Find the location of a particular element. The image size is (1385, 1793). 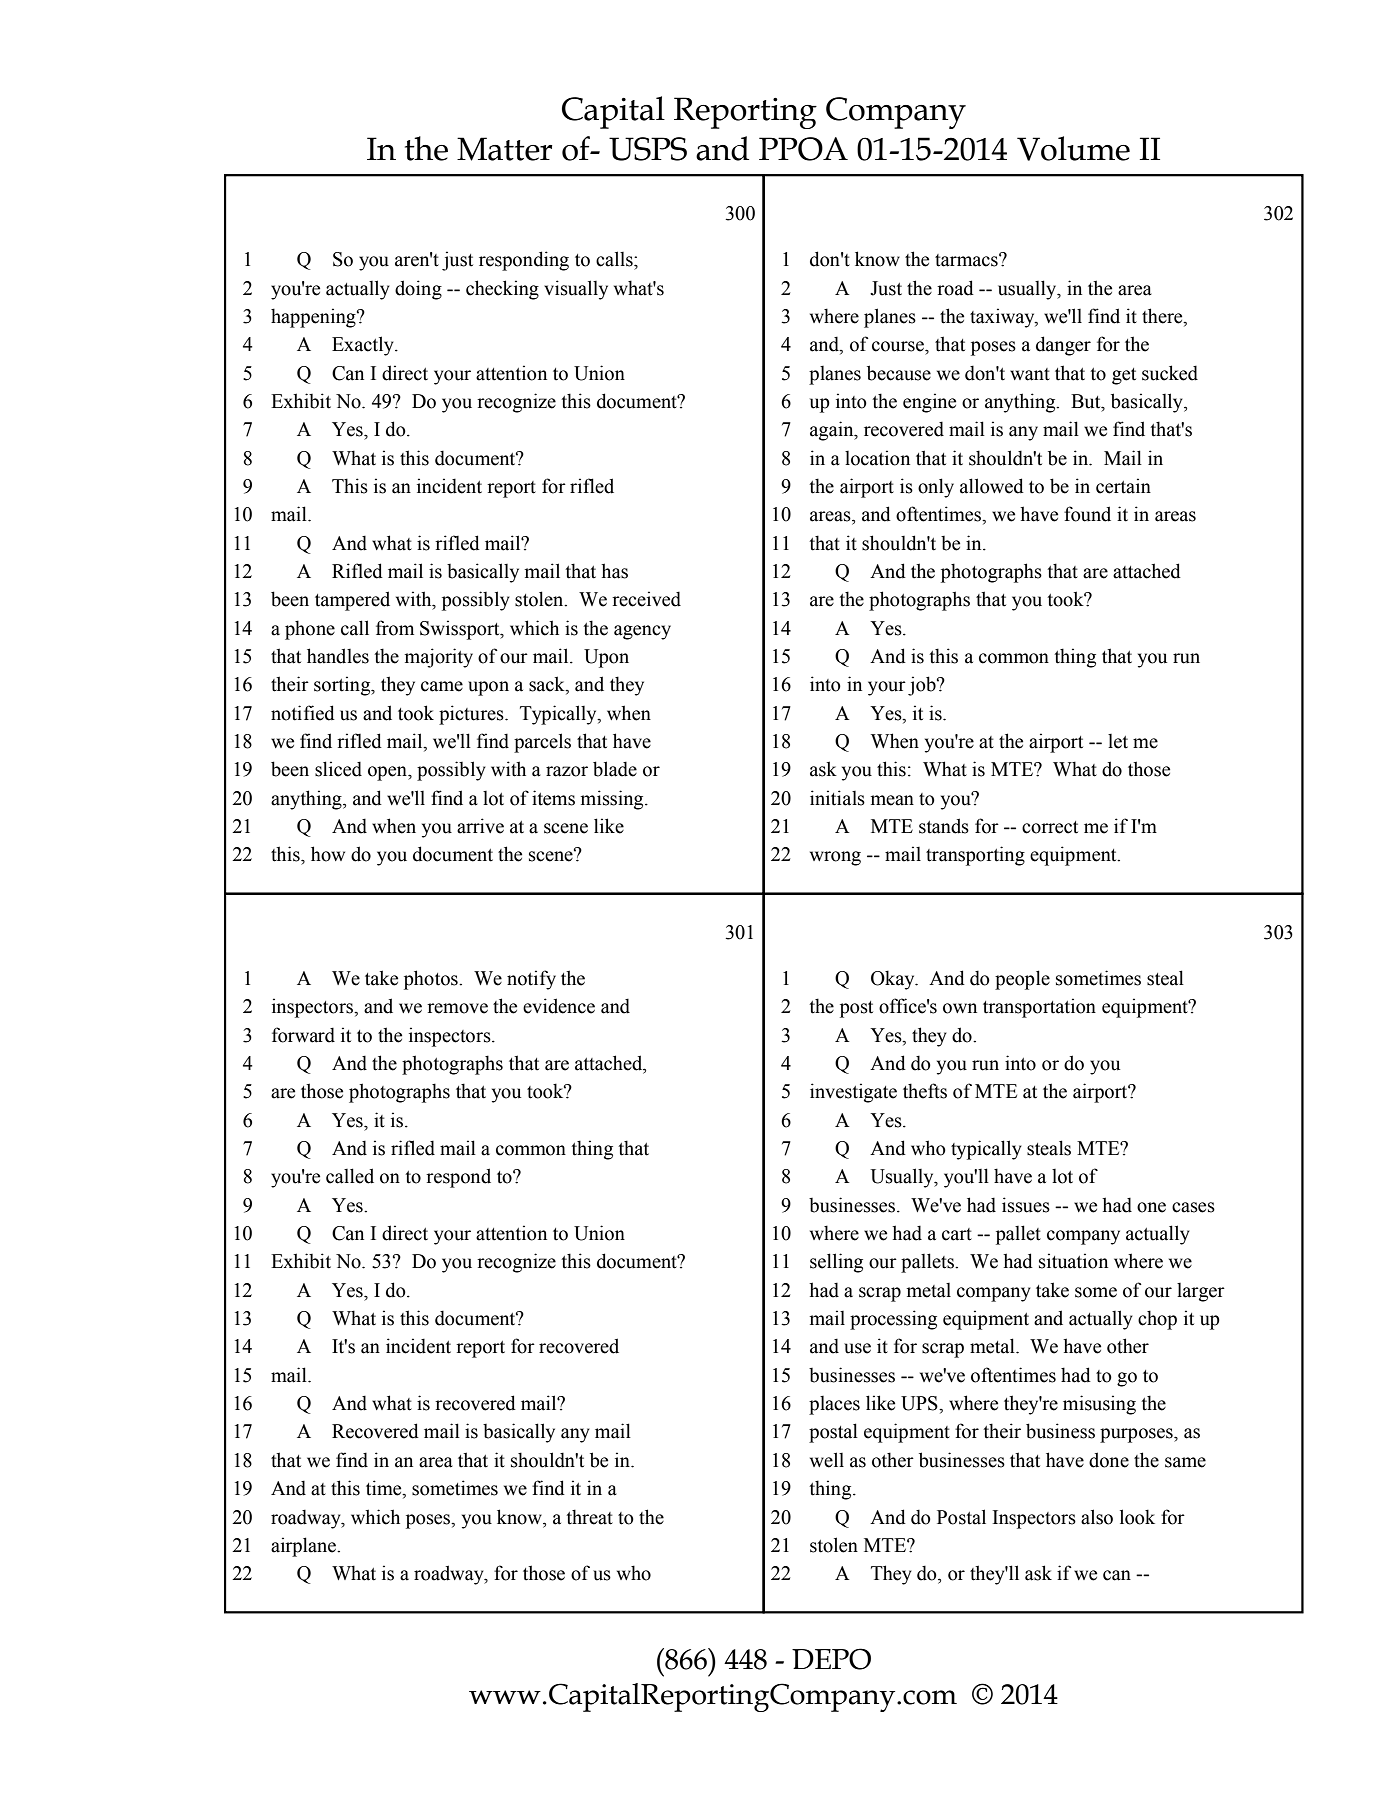

Volume is located at coordinates (1073, 148).
